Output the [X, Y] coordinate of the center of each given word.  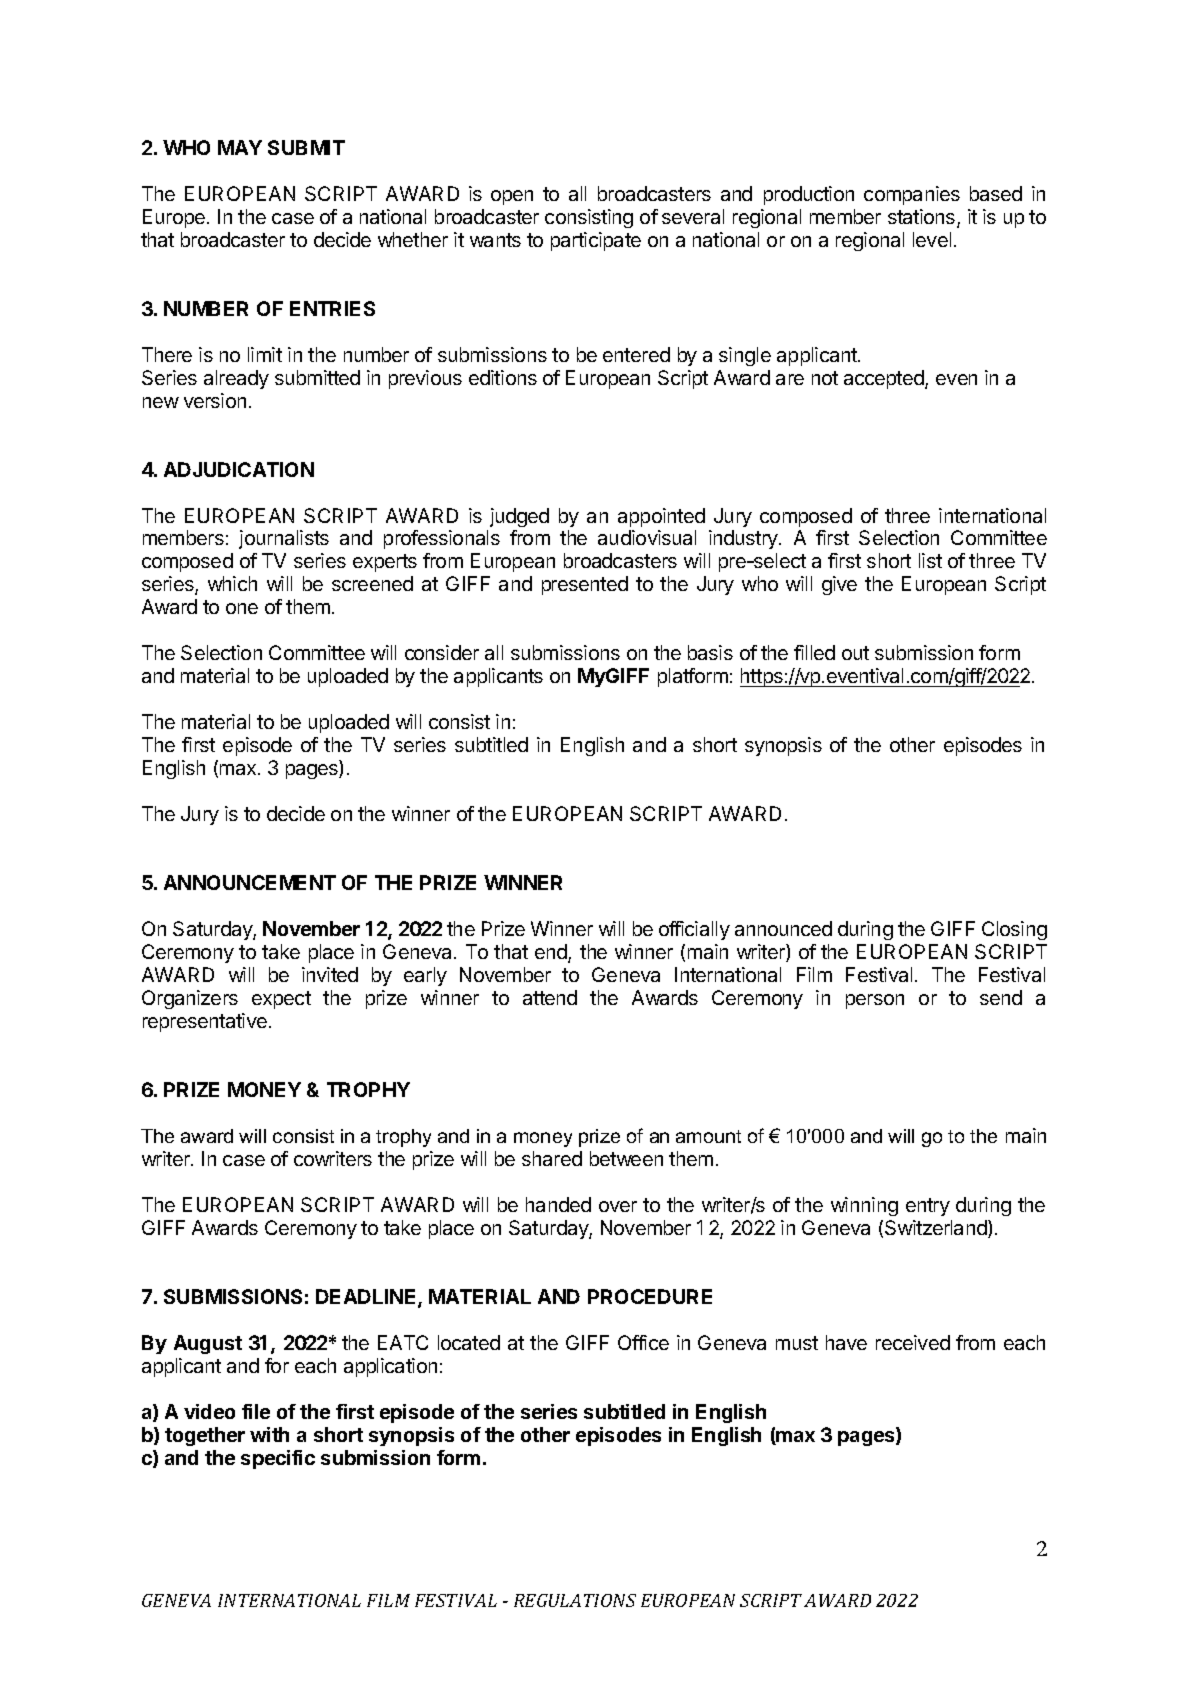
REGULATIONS [575, 1600]
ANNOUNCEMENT [250, 882]
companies [912, 195]
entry [928, 1207]
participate [596, 241]
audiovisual [647, 537]
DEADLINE [367, 1298]
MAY [240, 147]
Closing [1014, 930]
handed [558, 1204]
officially [694, 930]
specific [278, 1459]
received [913, 1342]
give [839, 585]
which [232, 583]
